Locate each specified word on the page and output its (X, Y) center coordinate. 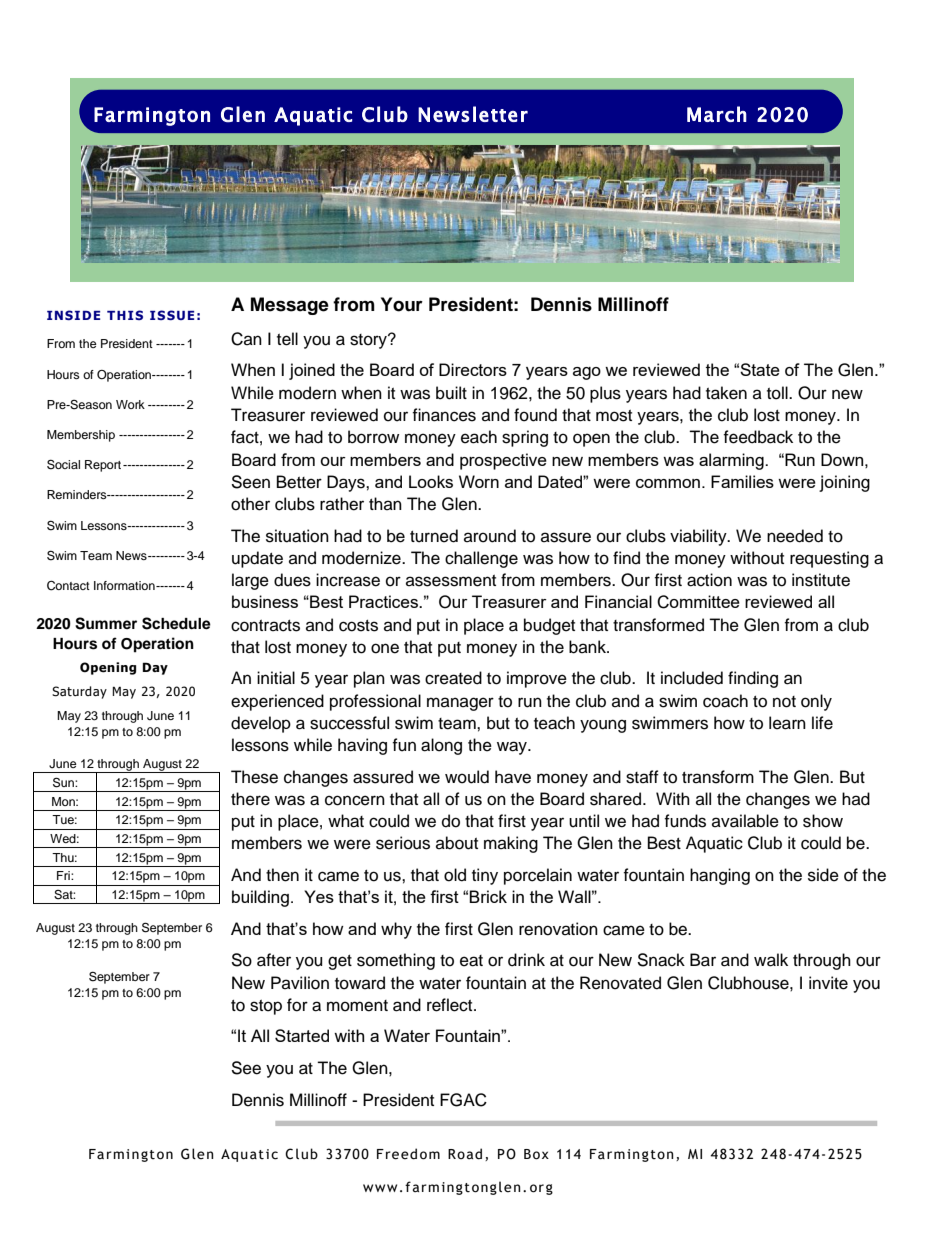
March (717, 114)
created (453, 678)
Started (302, 1035)
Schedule (176, 623)
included (692, 678)
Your (402, 304)
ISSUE (172, 315)
